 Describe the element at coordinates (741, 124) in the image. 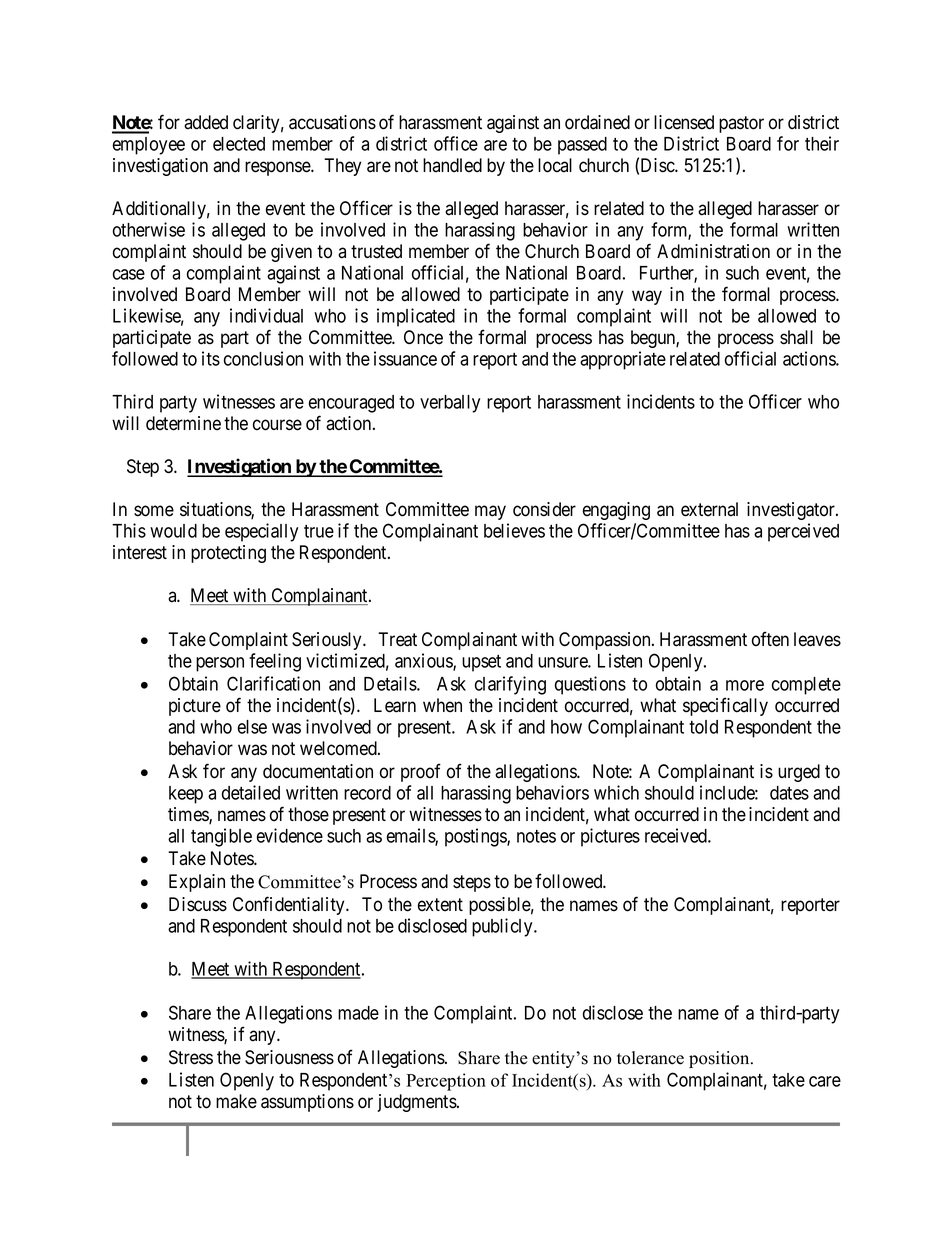

I see `pastor` at that location.
